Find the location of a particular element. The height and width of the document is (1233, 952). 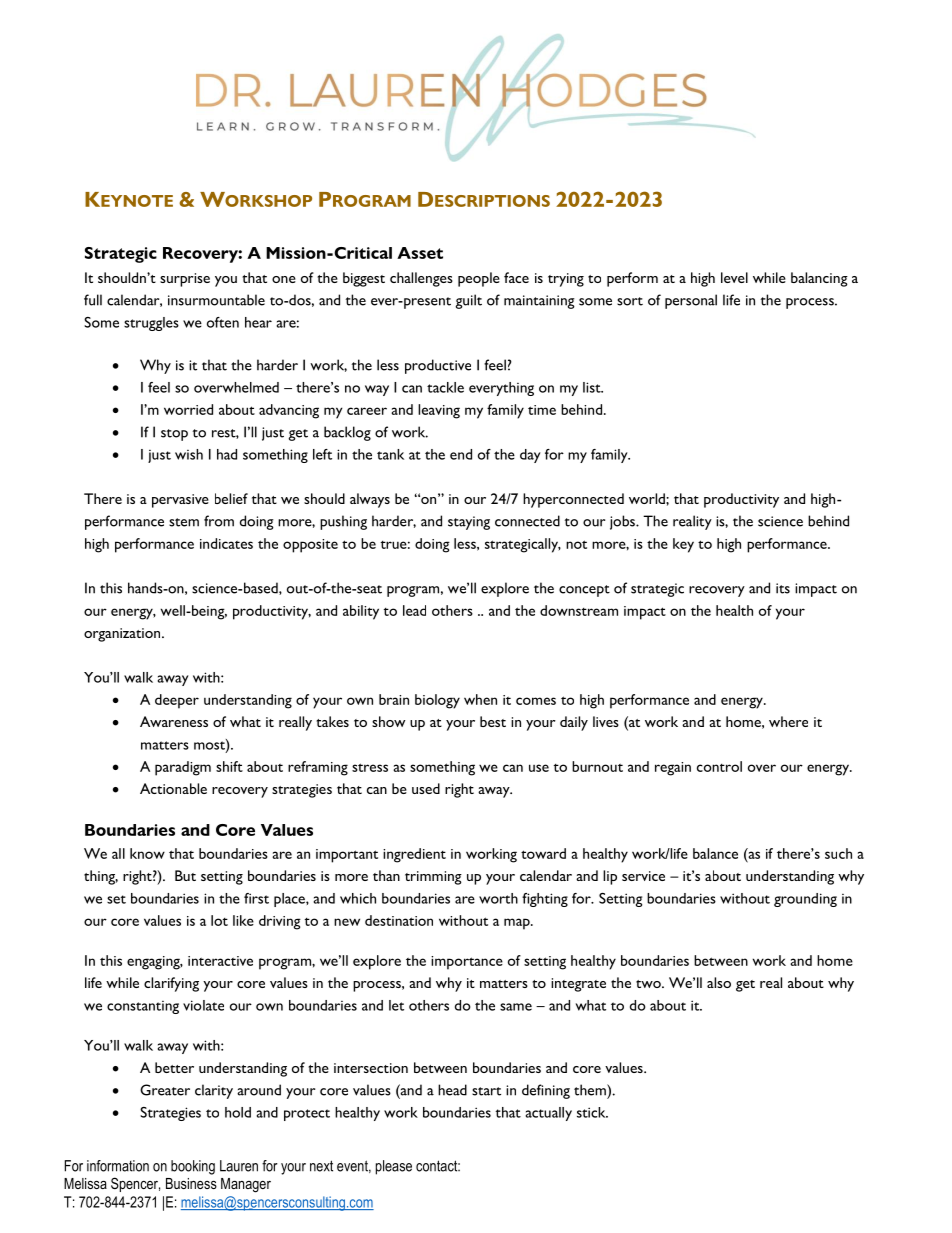

trimming is located at coordinates (433, 878).
